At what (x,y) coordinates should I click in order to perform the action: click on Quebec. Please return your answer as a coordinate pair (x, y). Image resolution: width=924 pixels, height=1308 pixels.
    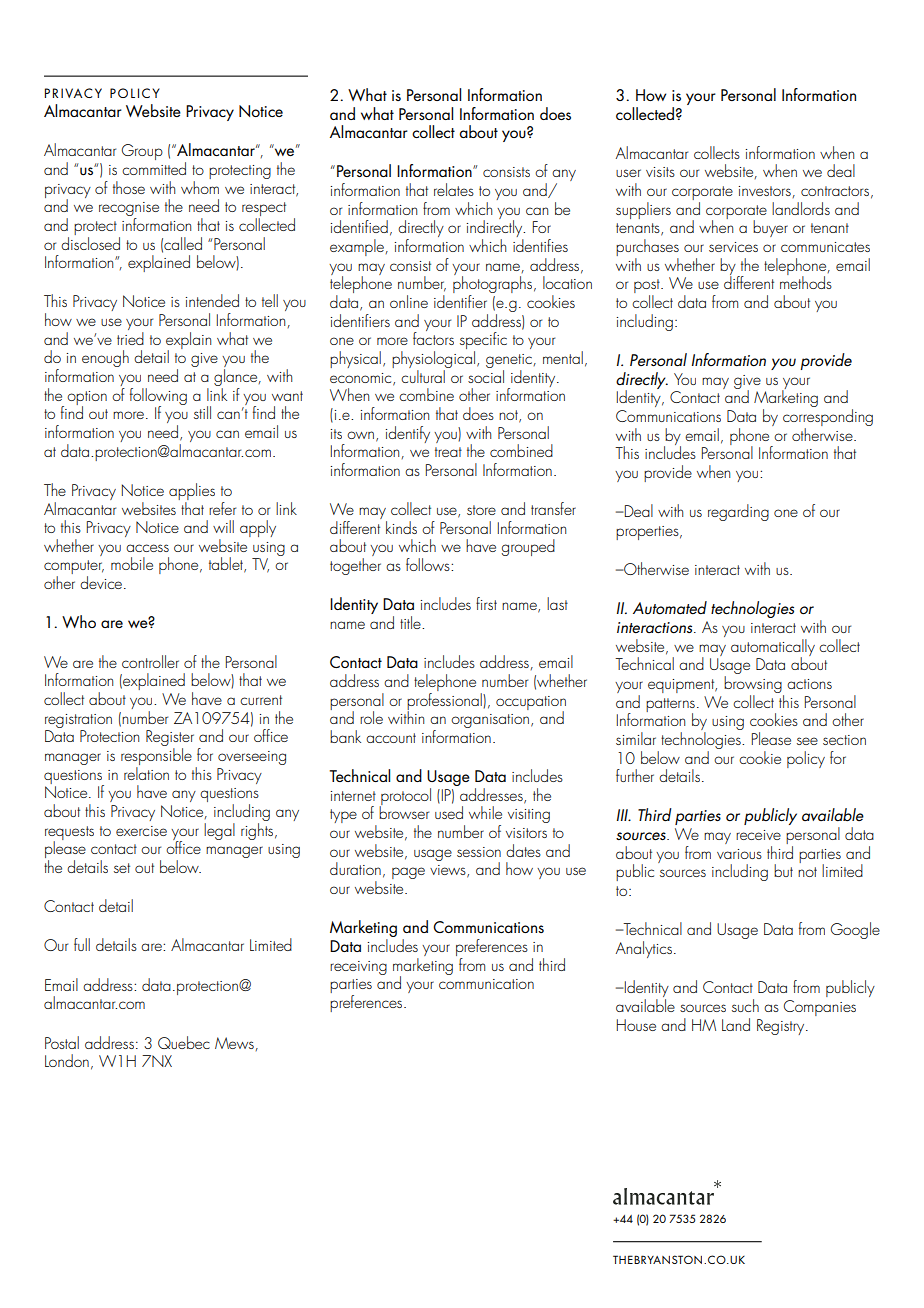
    Looking at the image, I should click on (184, 1042).
